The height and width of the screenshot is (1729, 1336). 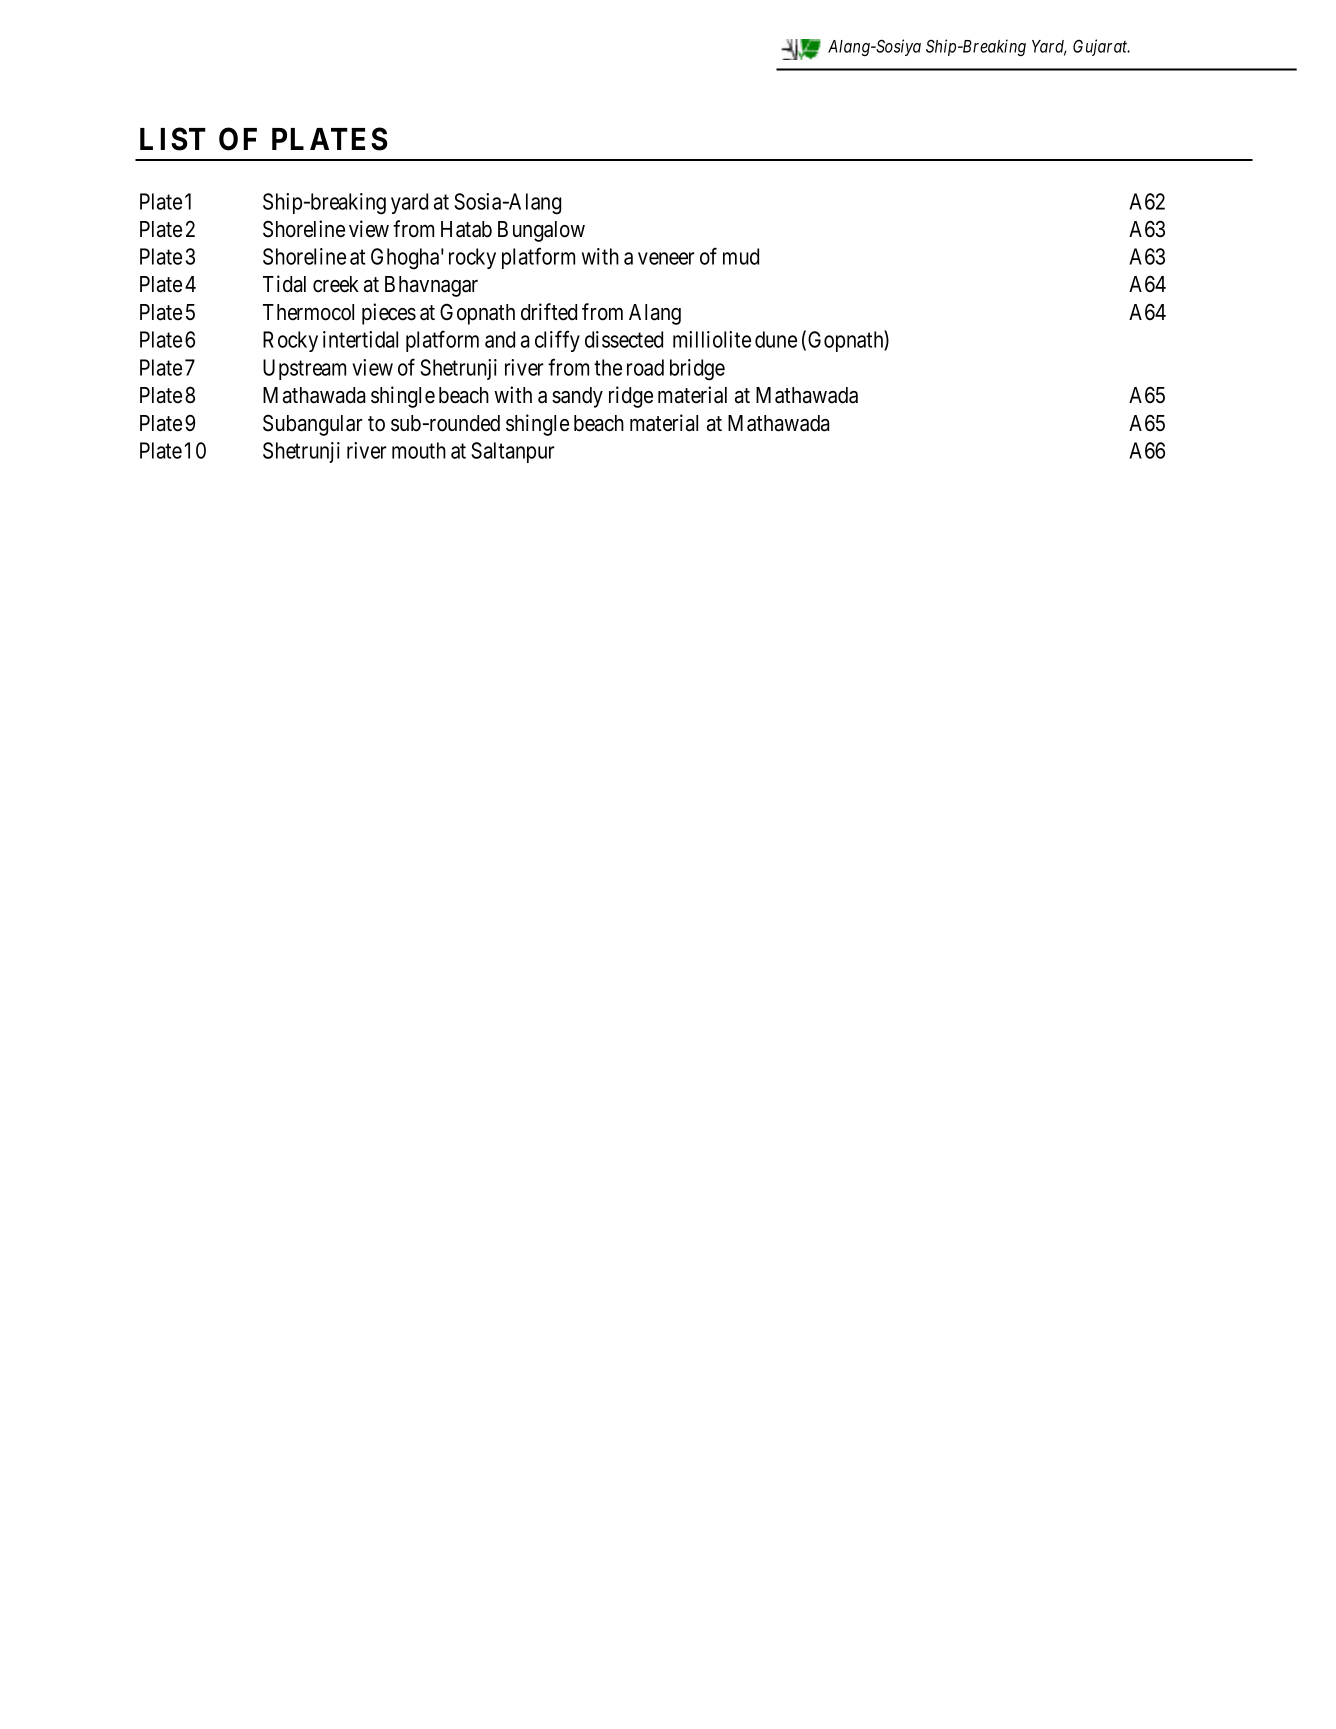 What do you see at coordinates (336, 284) in the screenshot?
I see `creek` at bounding box center [336, 284].
